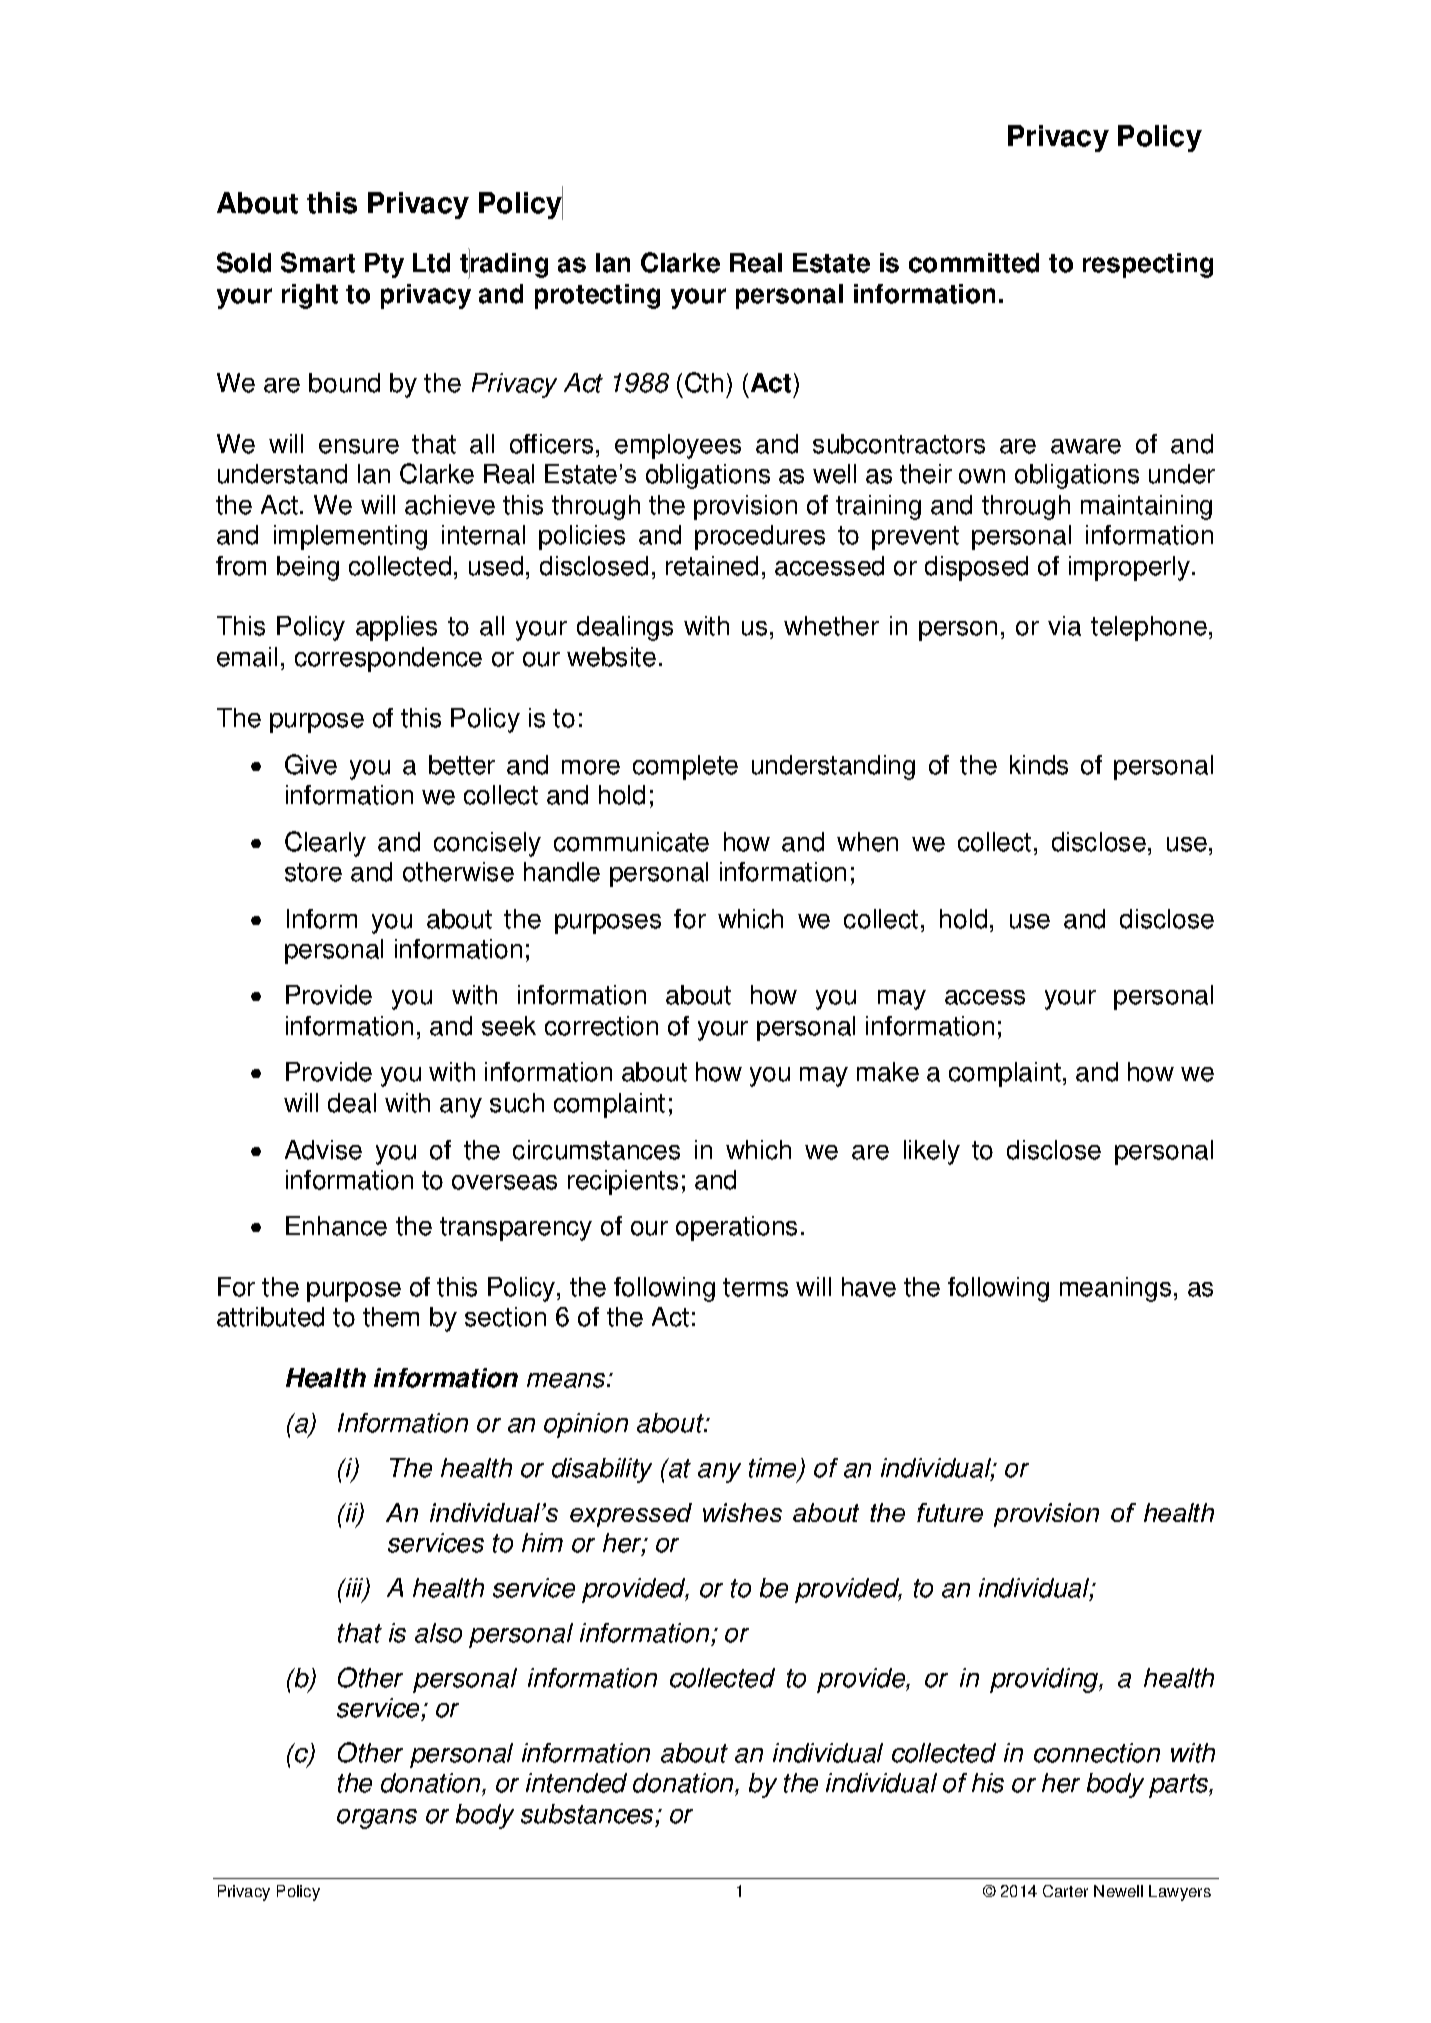 The image size is (1431, 2023). I want to click on likely, so click(932, 1152).
